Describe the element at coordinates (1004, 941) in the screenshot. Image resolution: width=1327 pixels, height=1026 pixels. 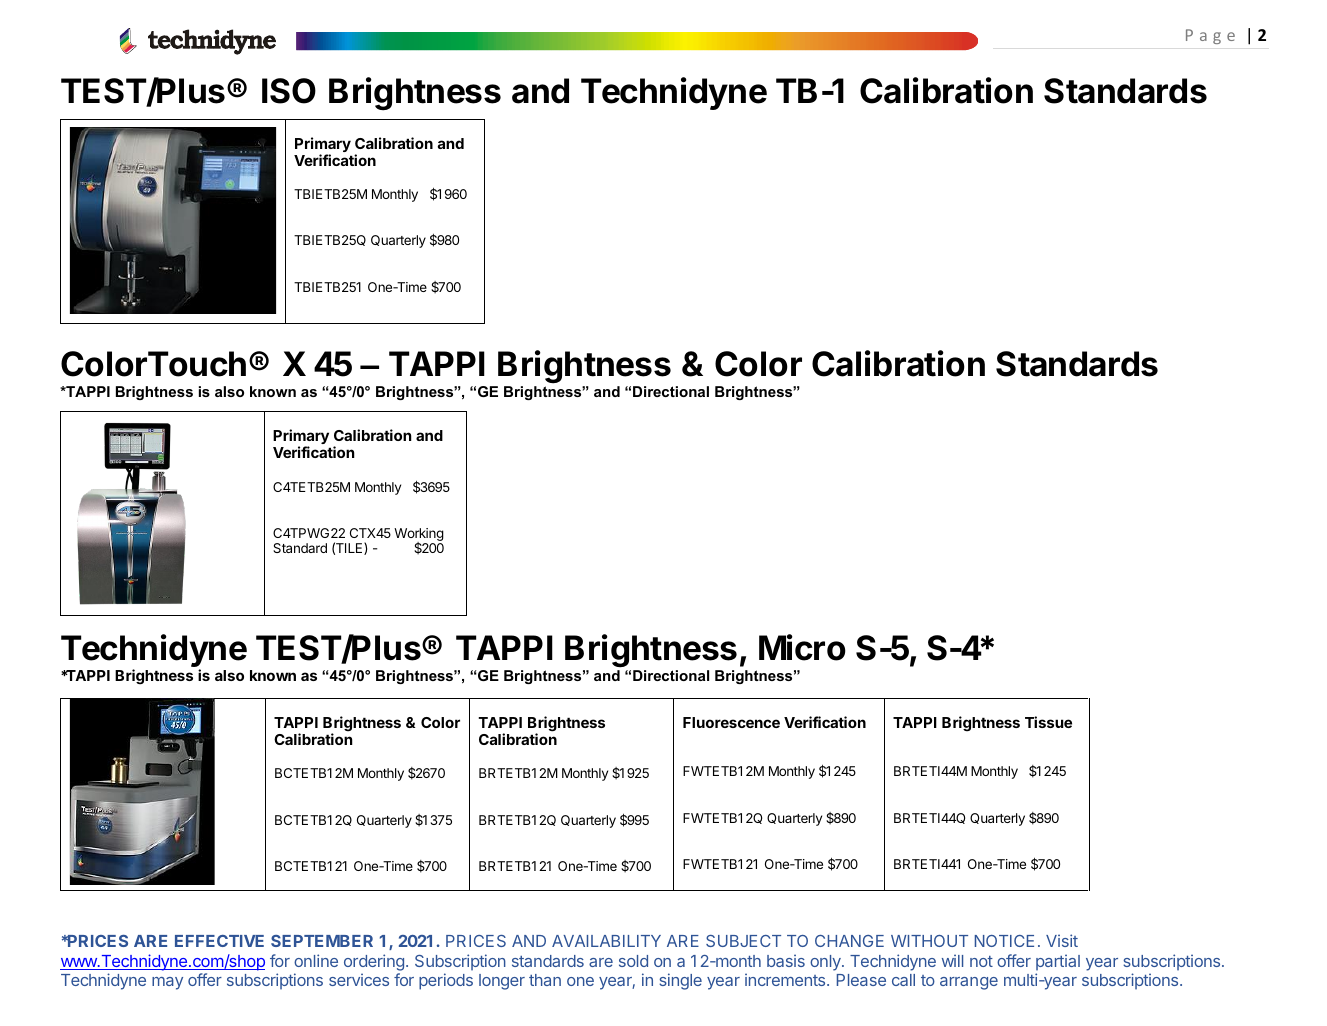
I see `NOTICE` at that location.
